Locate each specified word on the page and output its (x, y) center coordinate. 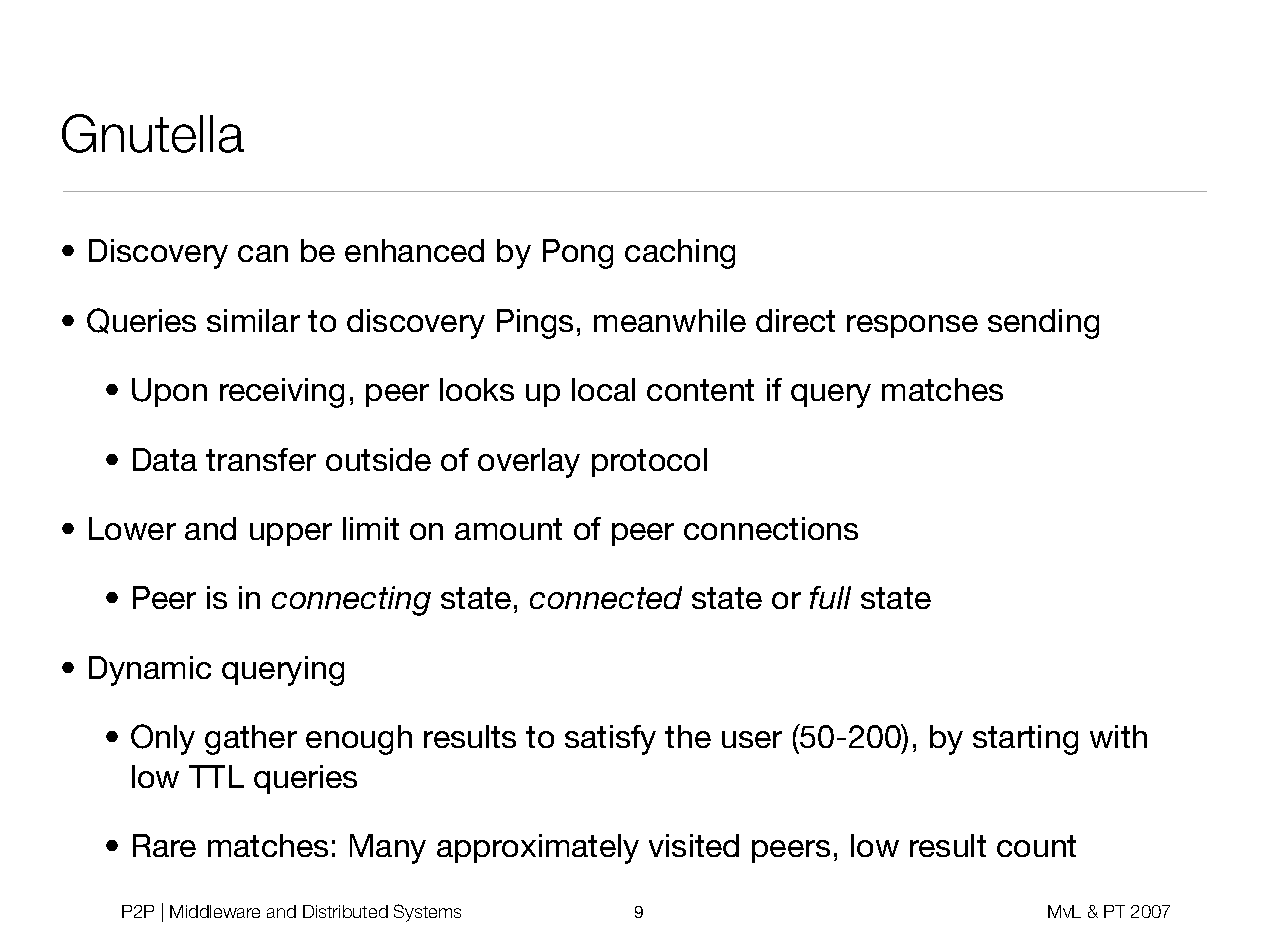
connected (606, 597)
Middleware (215, 911)
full (830, 597)
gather (251, 740)
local (603, 389)
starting (1025, 740)
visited (694, 845)
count (1036, 846)
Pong (578, 254)
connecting (351, 601)
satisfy (610, 740)
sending (1043, 324)
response (912, 326)
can (263, 253)
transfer (261, 459)
